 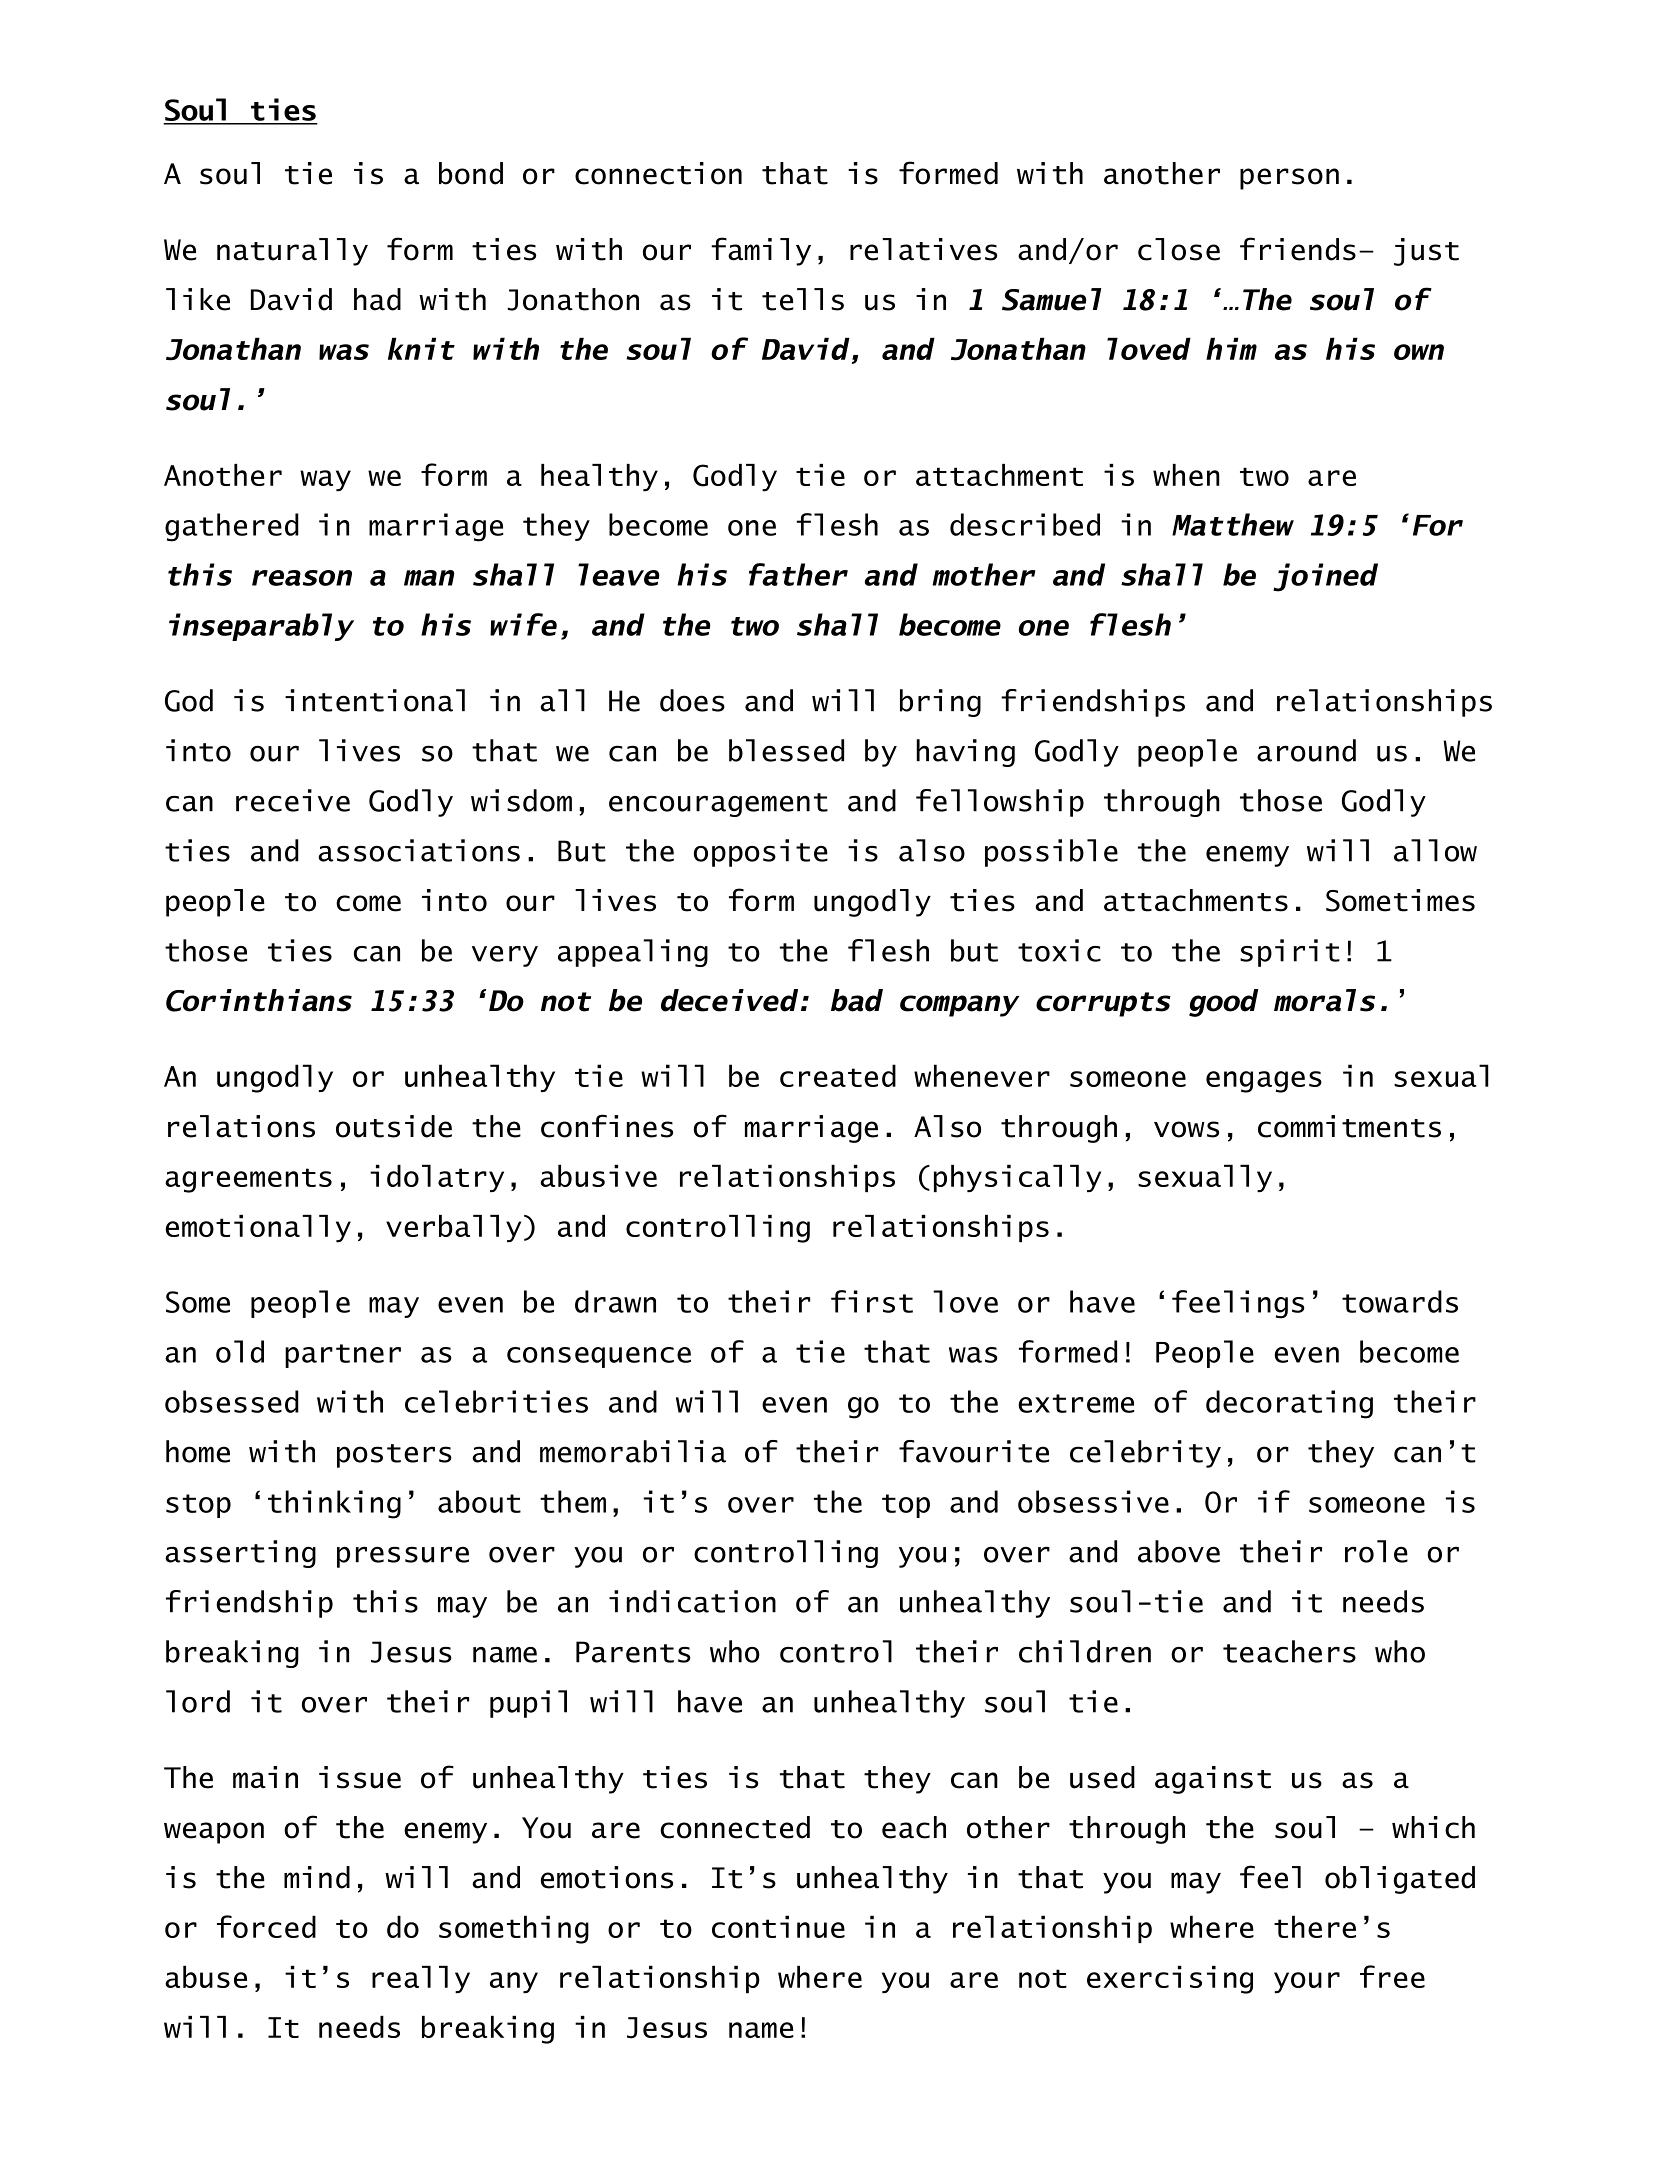 What do you see at coordinates (317, 1877) in the screenshot?
I see `mind` at bounding box center [317, 1877].
